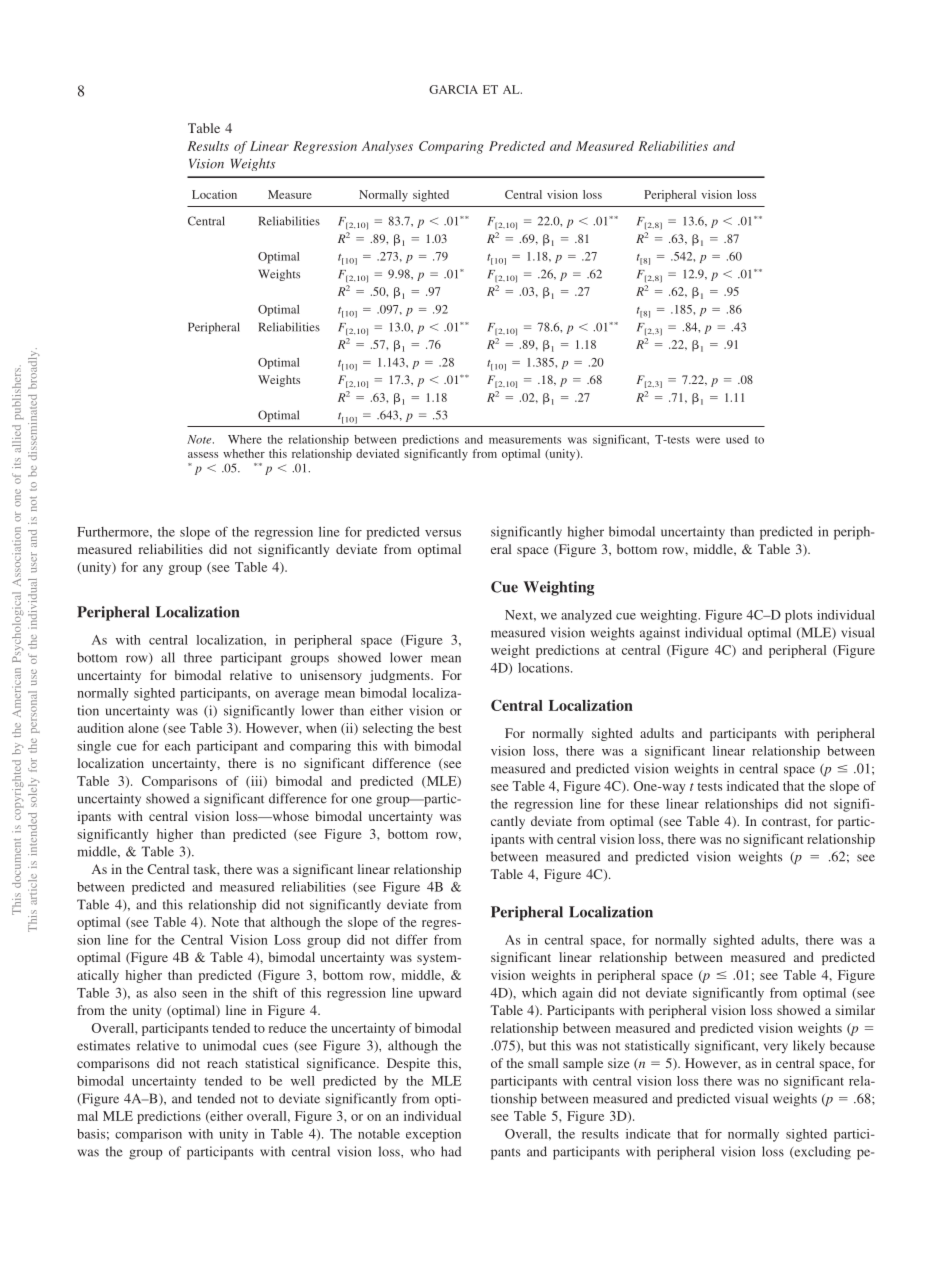 This page has width=952, height=1270. I want to click on Analyses, so click(387, 147).
